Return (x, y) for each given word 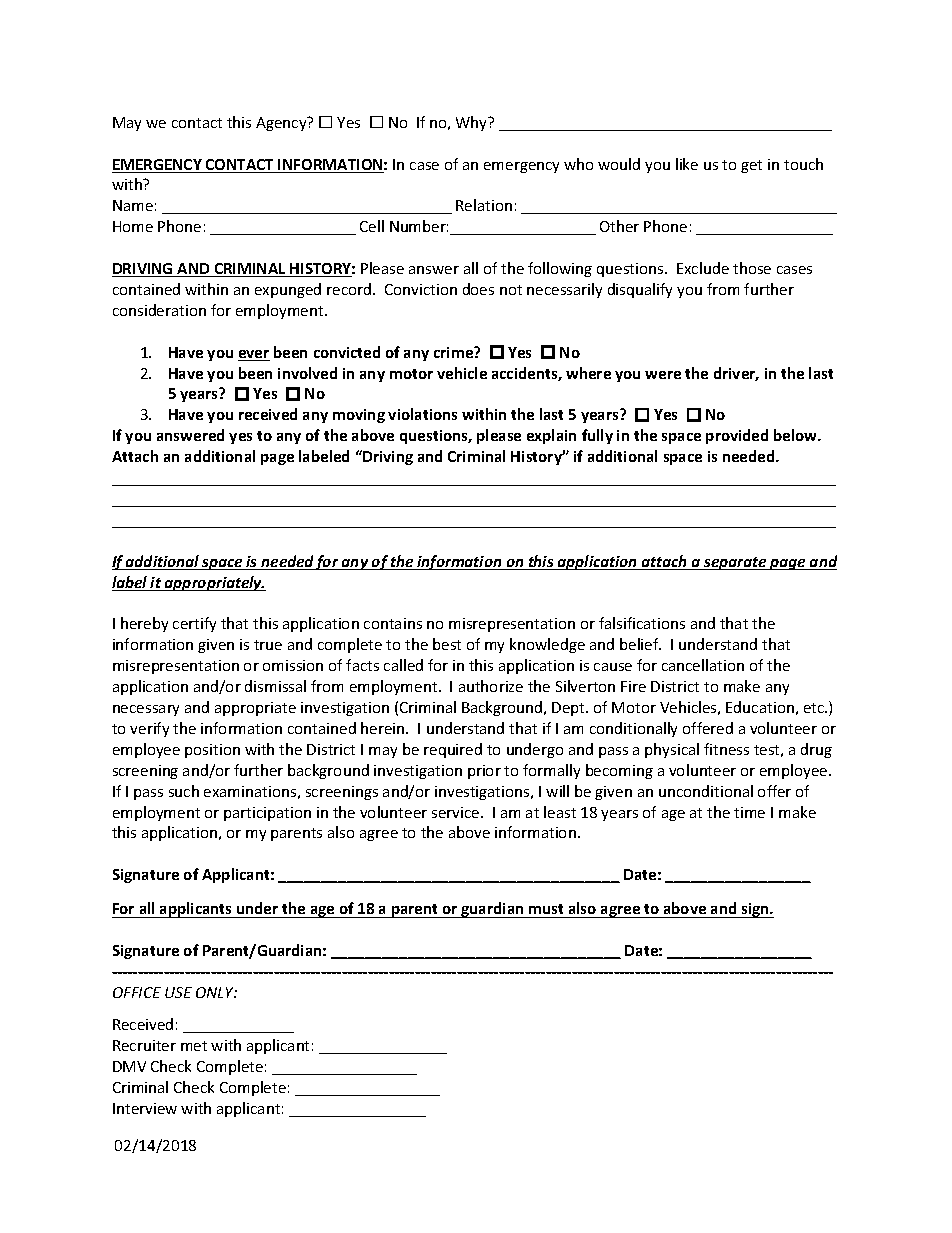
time (749, 812)
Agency (282, 124)
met (194, 1046)
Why (473, 123)
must (546, 909)
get (751, 166)
